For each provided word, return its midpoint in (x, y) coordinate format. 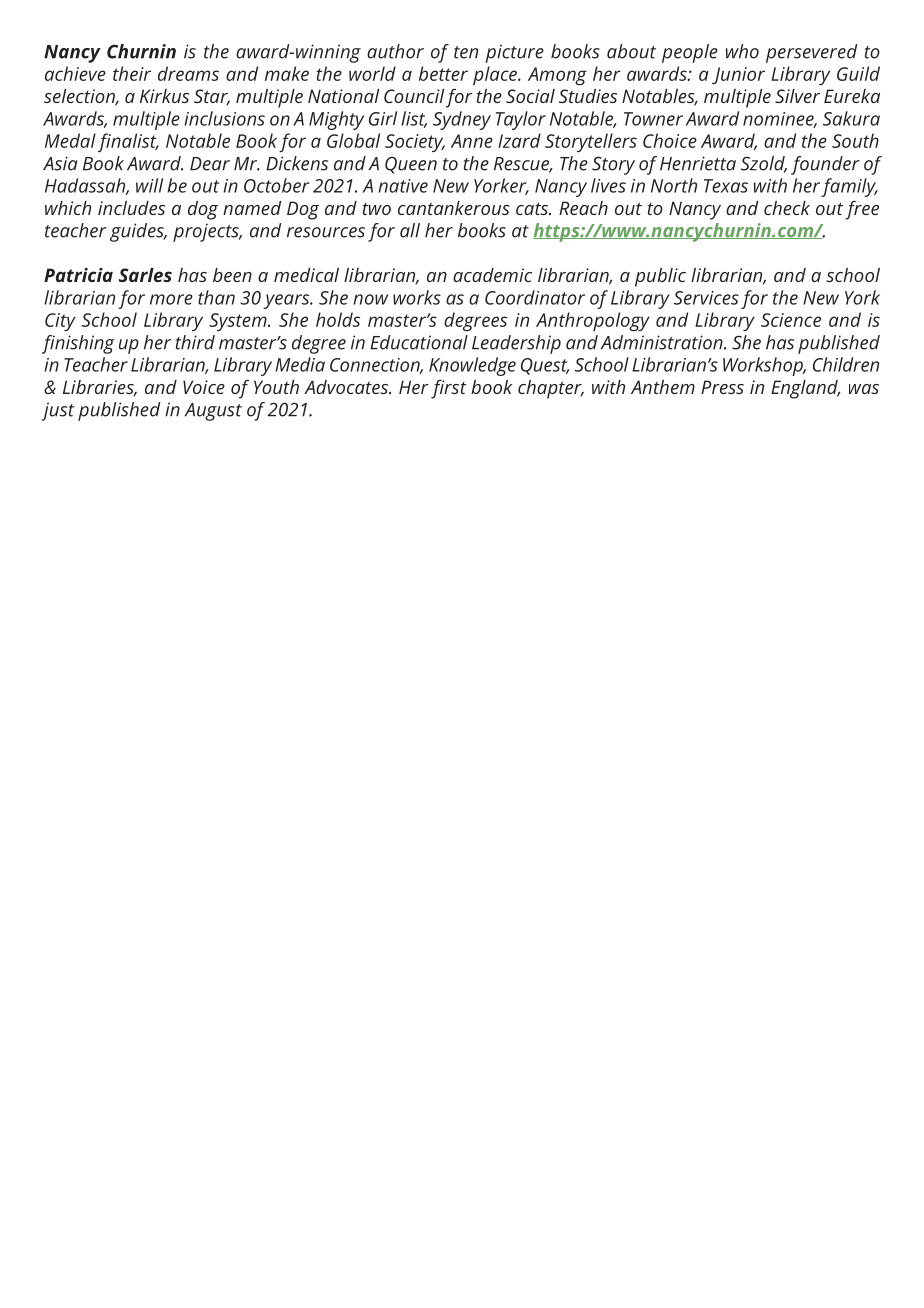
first (449, 389)
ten (466, 52)
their (132, 73)
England (805, 389)
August (213, 412)
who (742, 51)
